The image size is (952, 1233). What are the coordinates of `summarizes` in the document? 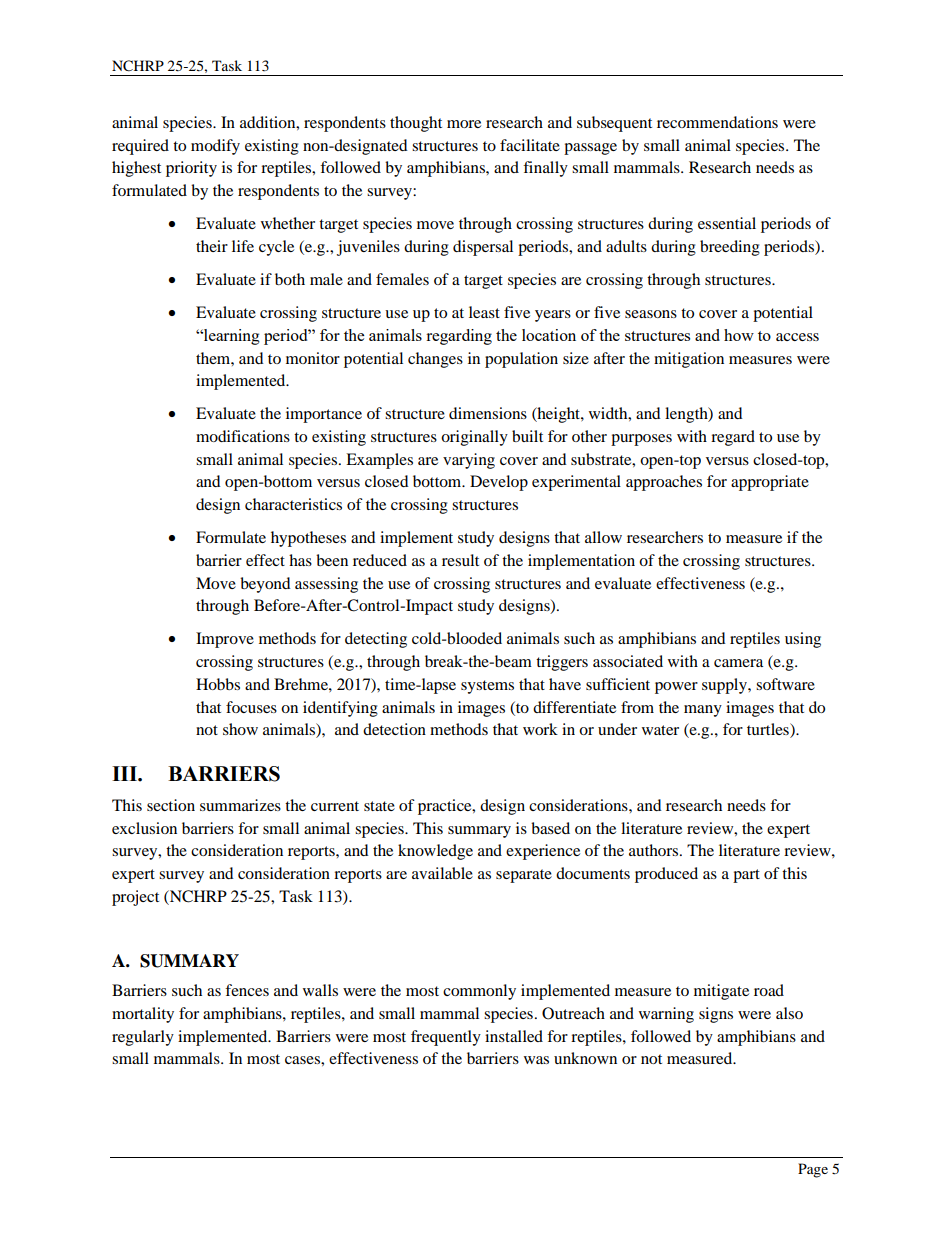 It's located at (240, 805).
